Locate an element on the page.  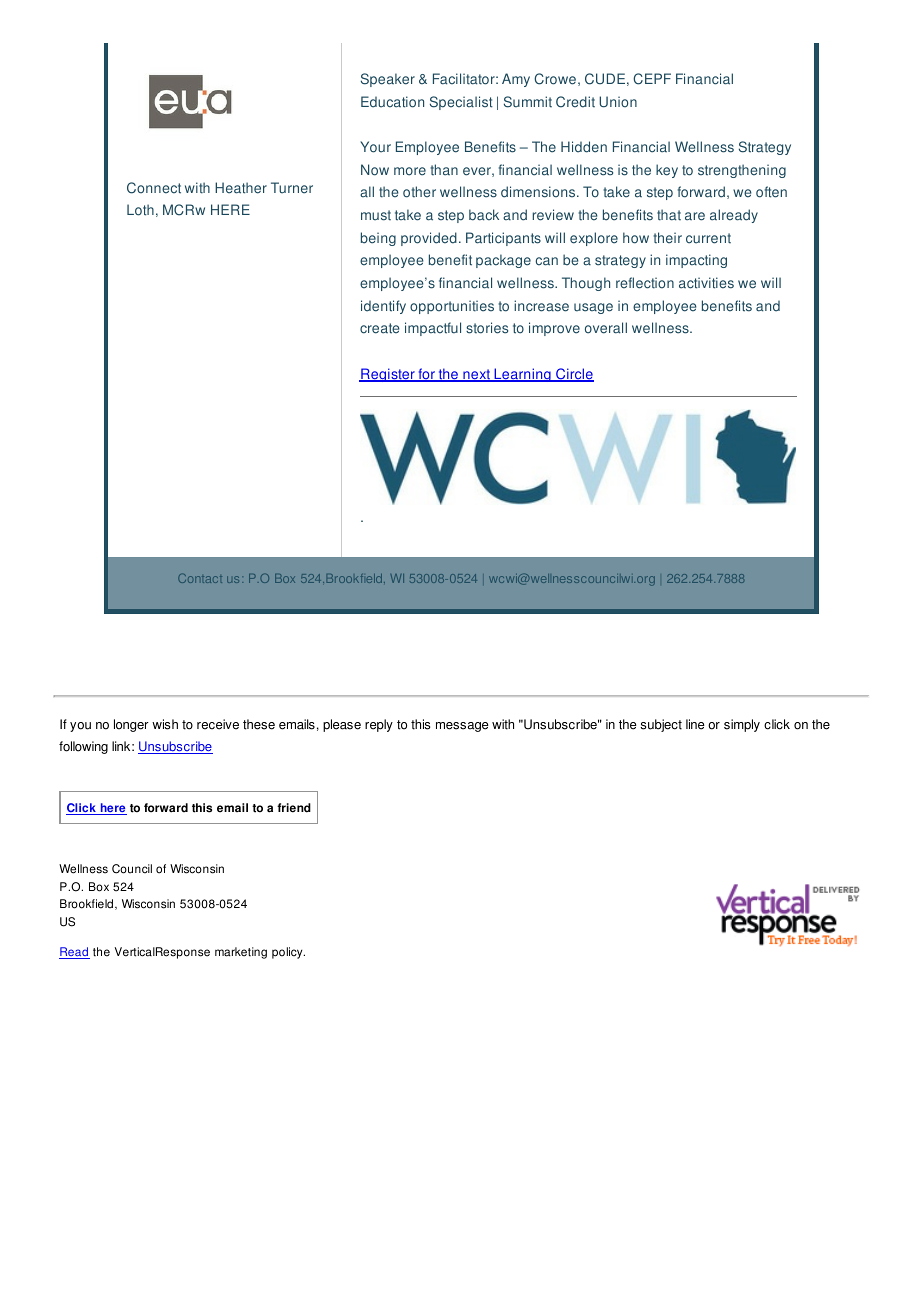
opportunities is located at coordinates (452, 307).
